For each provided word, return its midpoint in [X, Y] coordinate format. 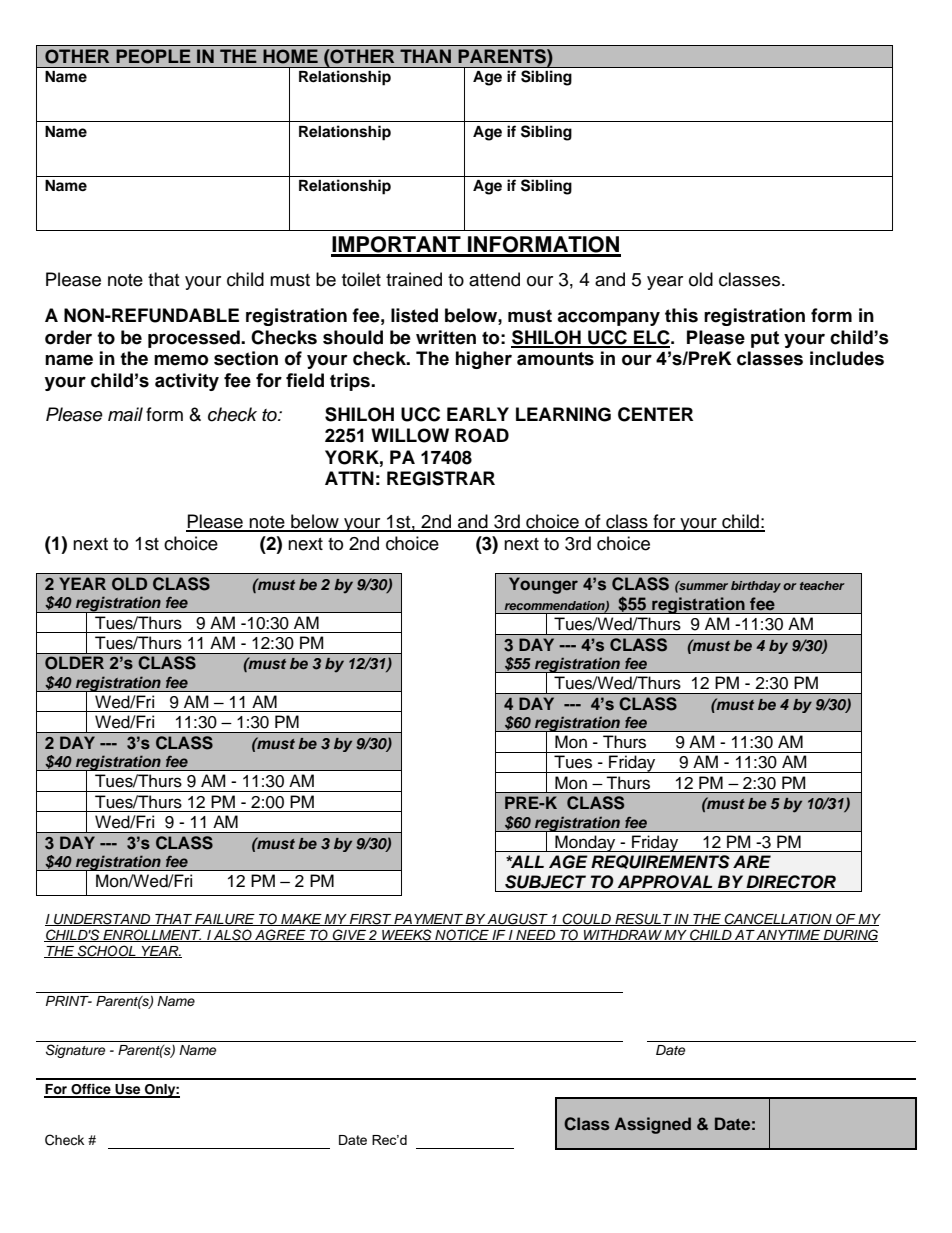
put [765, 339]
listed [414, 315]
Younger [543, 585]
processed [195, 339]
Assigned [653, 1125]
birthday [756, 587]
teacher [822, 585]
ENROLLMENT [152, 935]
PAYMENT [428, 920]
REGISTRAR [441, 478]
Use [128, 1090]
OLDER [74, 663]
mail [125, 414]
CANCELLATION [778, 919]
